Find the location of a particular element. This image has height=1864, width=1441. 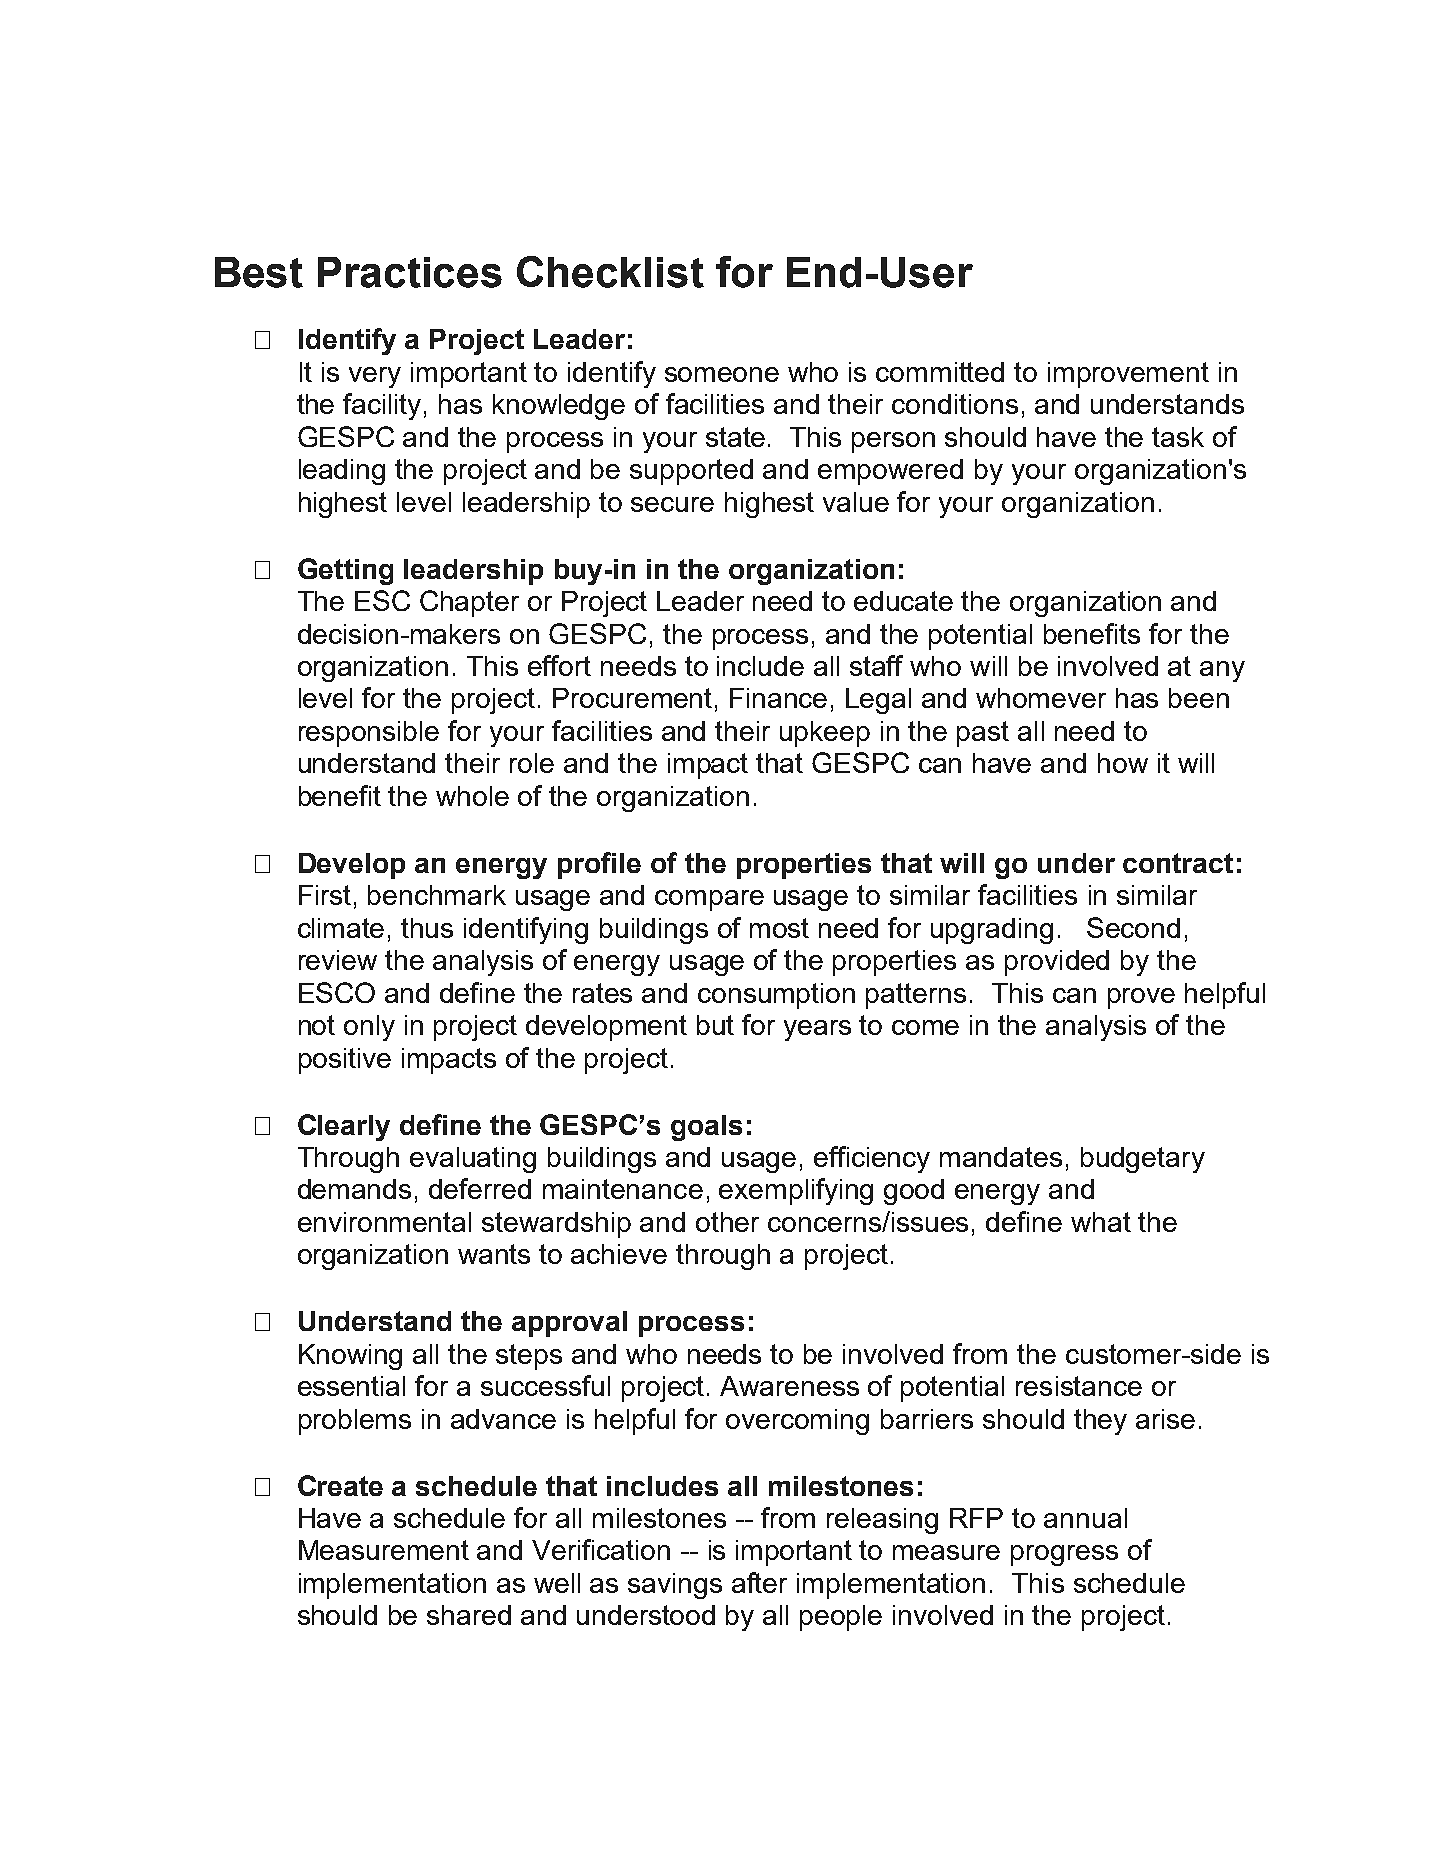

Second is located at coordinates (1133, 927).
